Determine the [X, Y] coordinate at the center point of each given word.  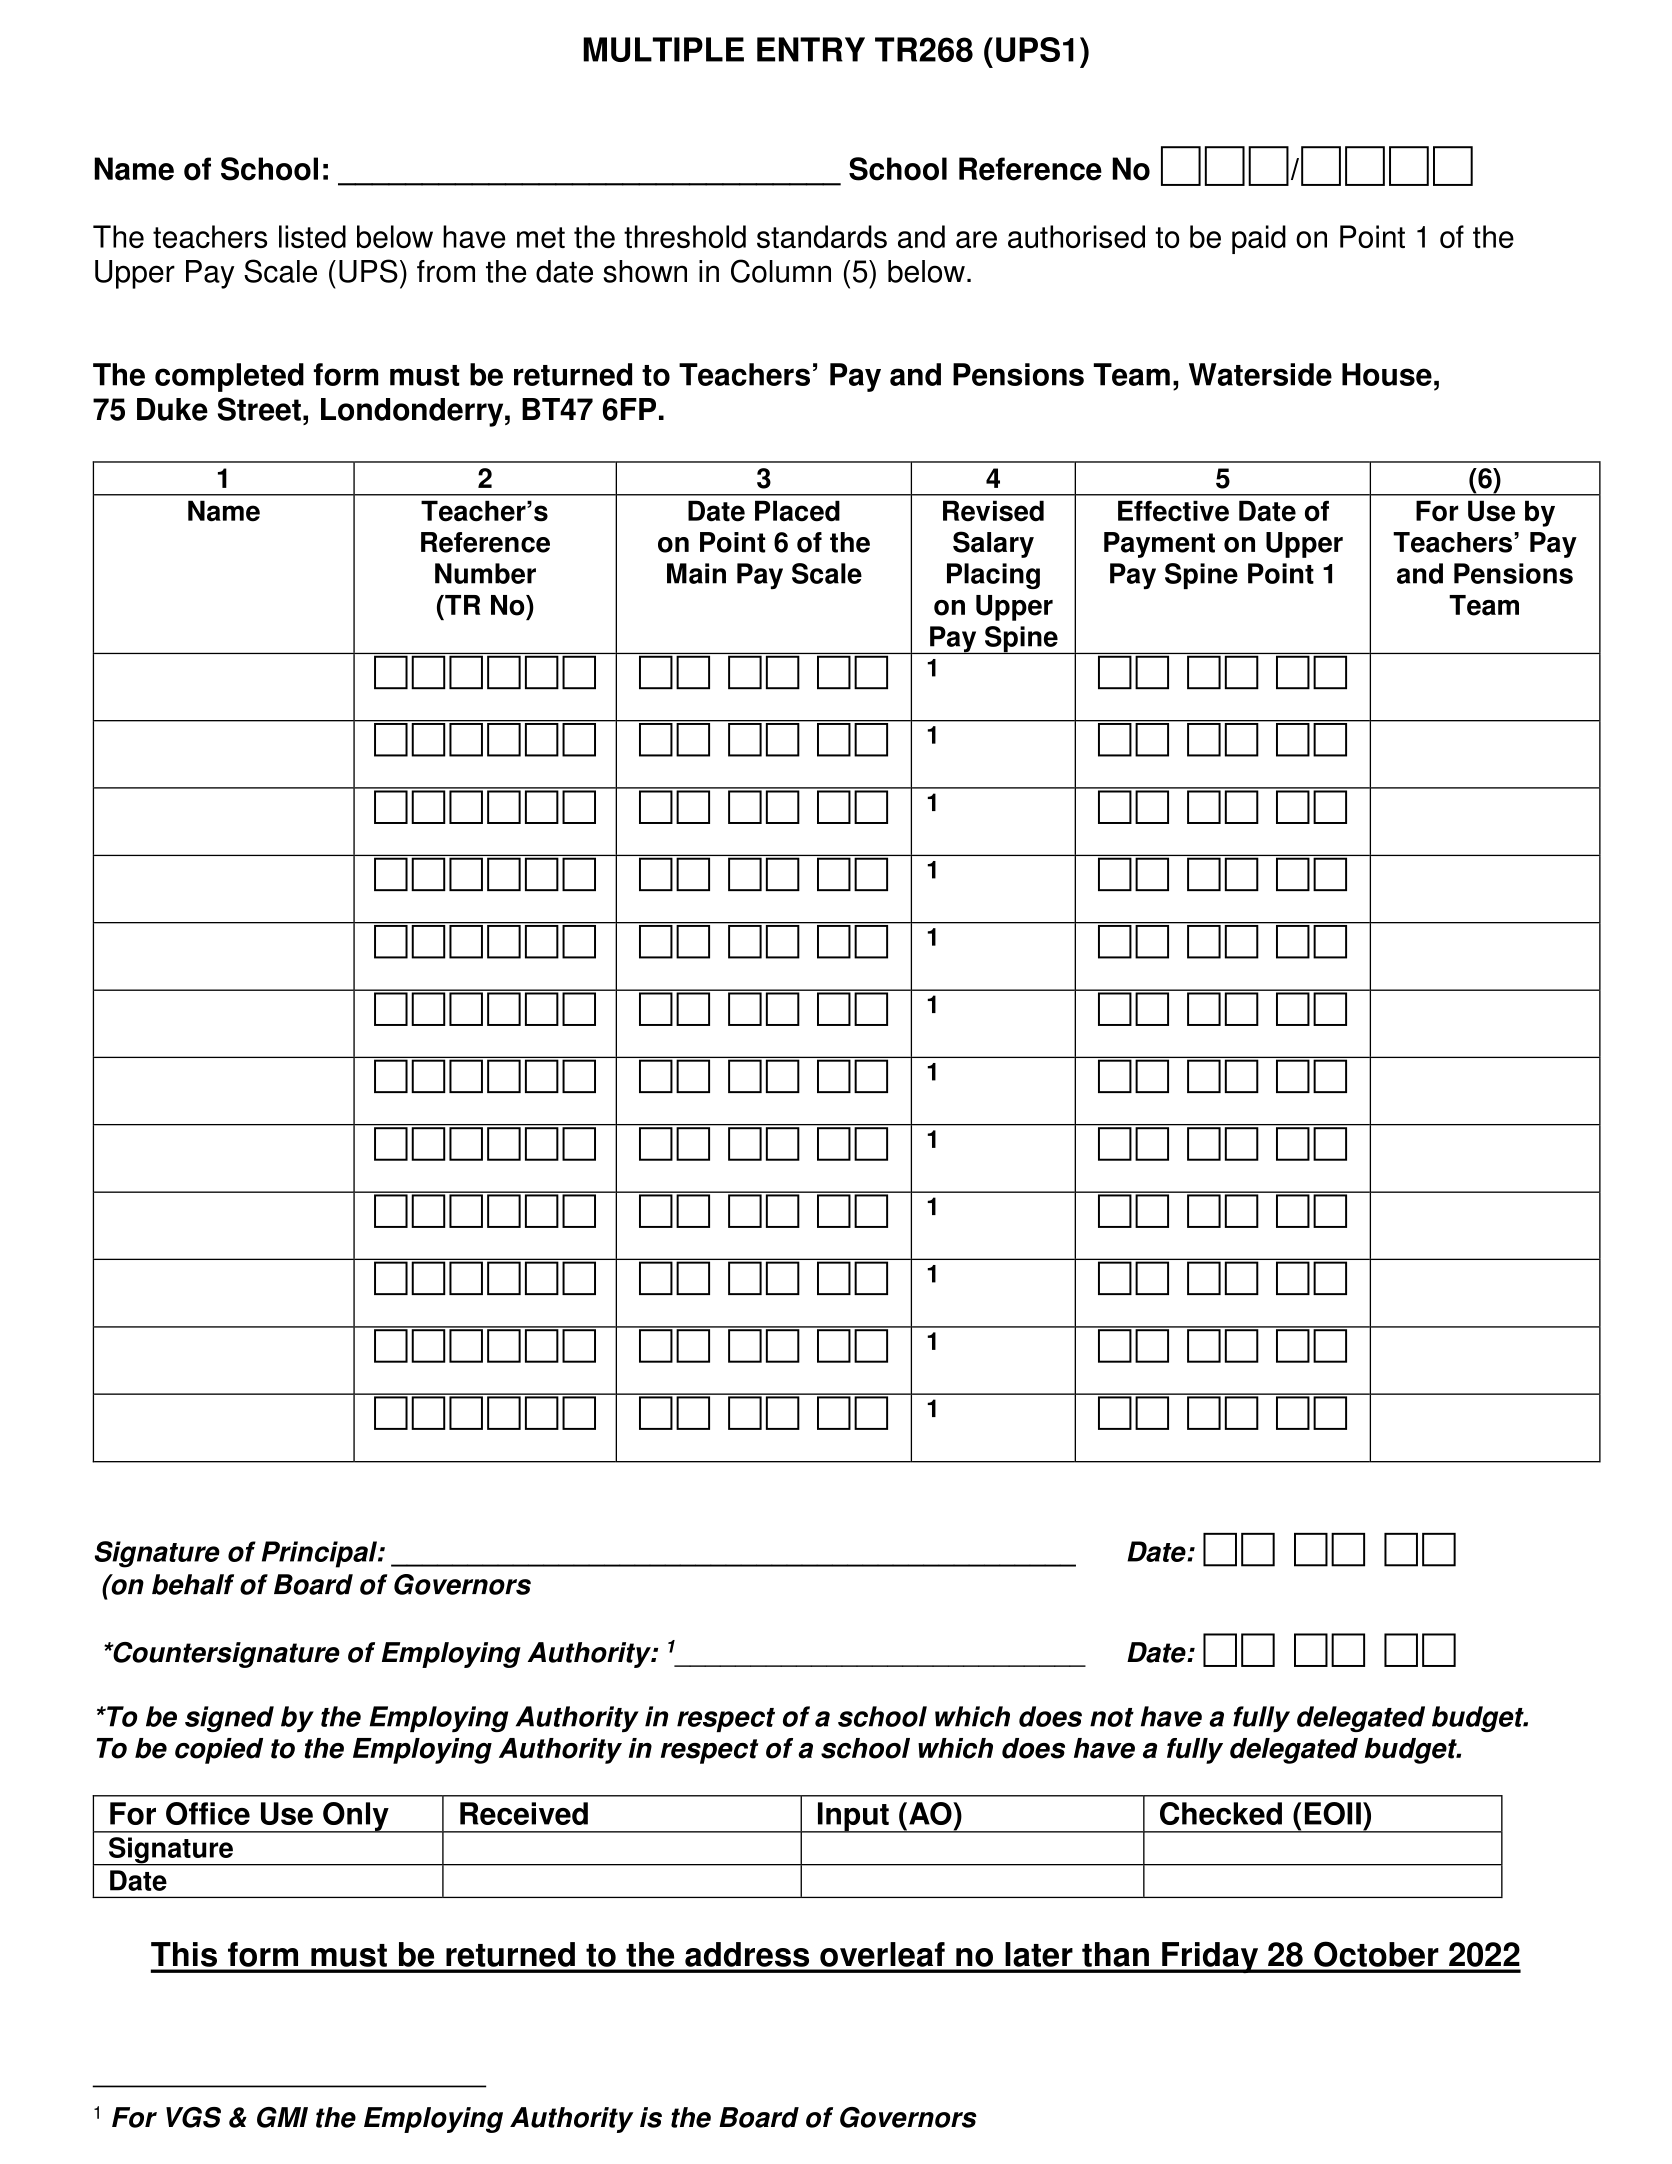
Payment [1159, 545]
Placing [993, 576]
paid [1259, 239]
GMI [282, 2117]
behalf [193, 1584]
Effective [1173, 511]
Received [524, 1813]
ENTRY [811, 49]
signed [229, 1719]
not [1112, 1717]
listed [312, 236]
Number [485, 573]
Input [853, 1817]
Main [696, 573]
